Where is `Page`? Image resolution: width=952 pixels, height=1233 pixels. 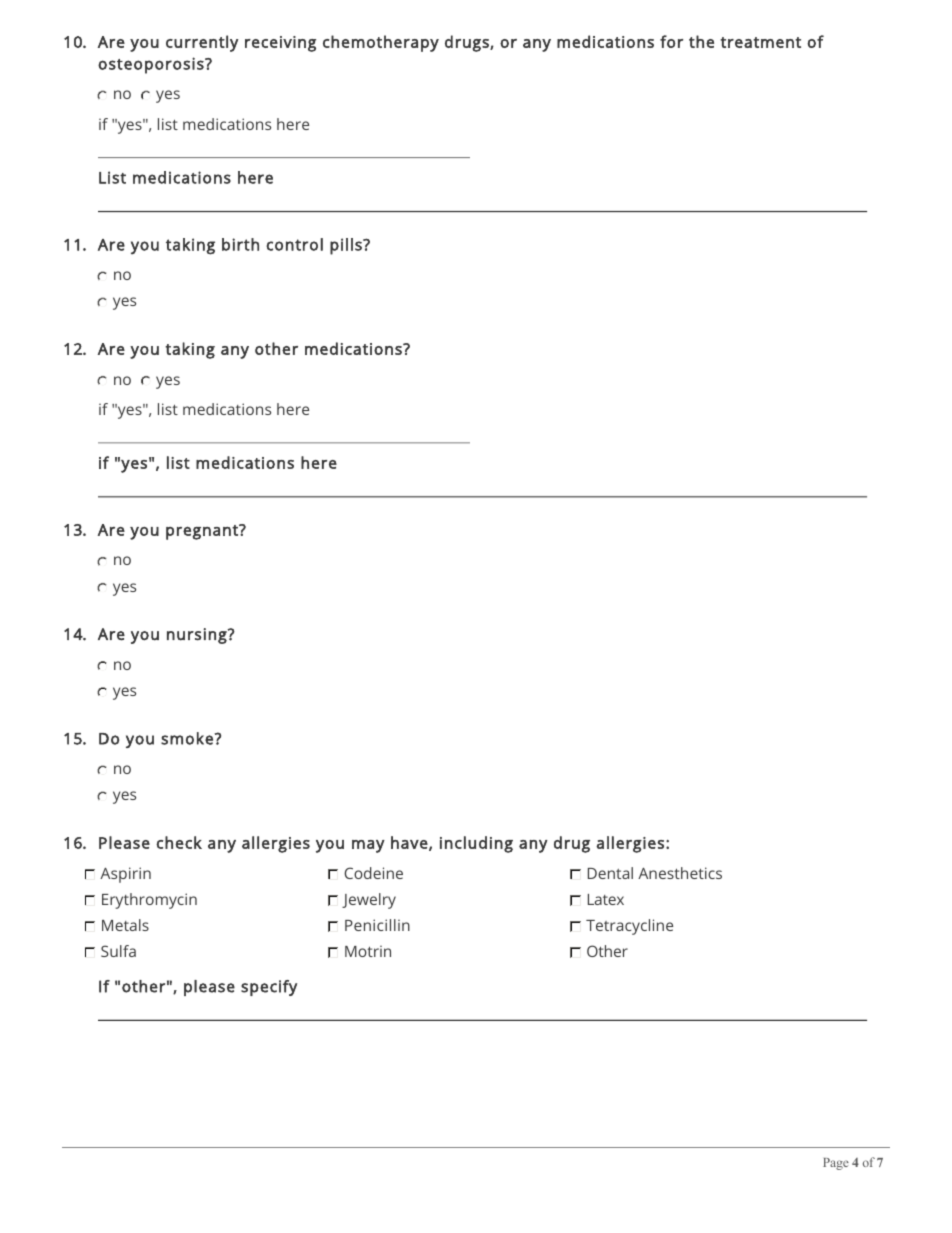 Page is located at coordinates (836, 1164).
